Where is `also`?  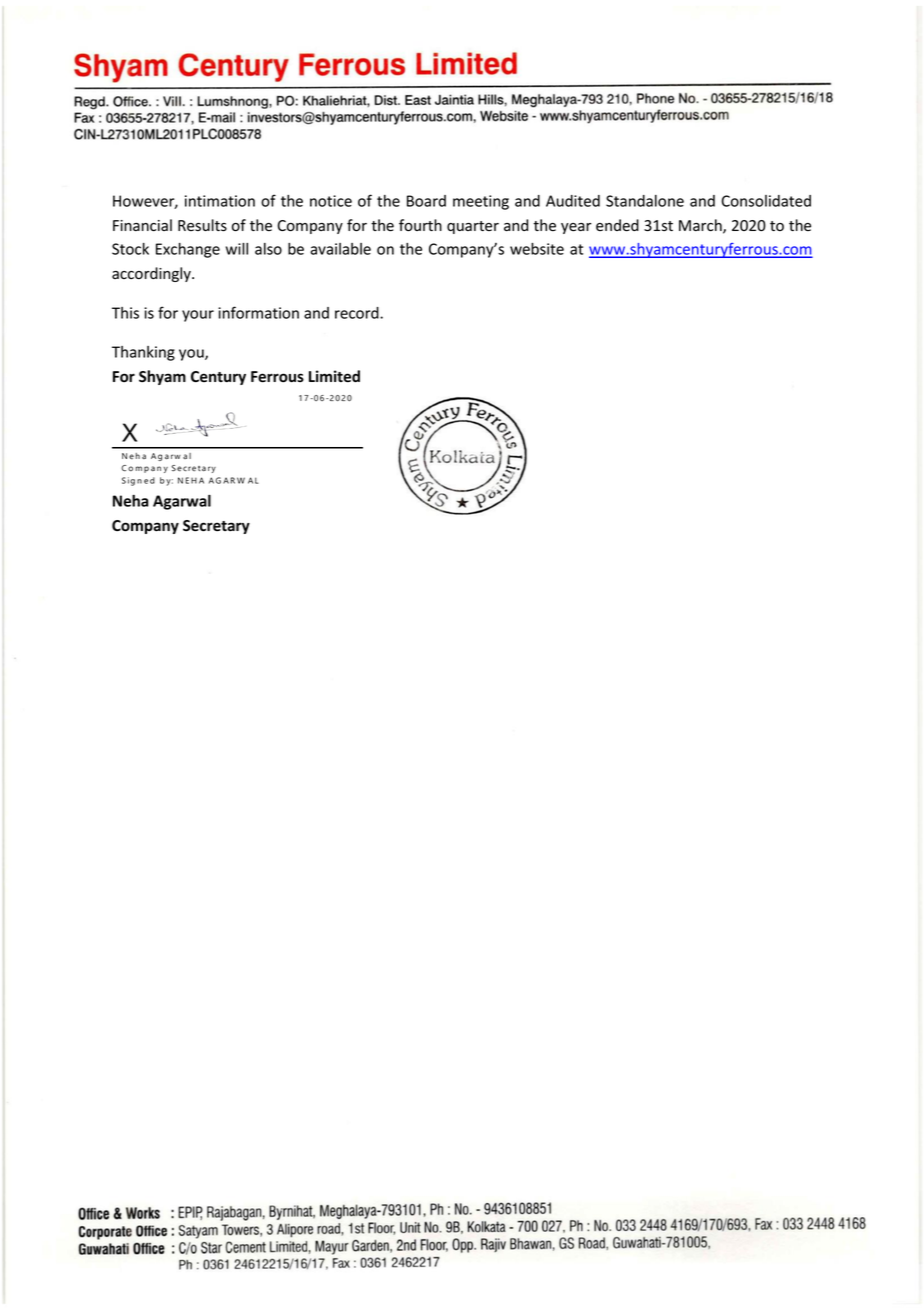
also is located at coordinates (268, 249).
